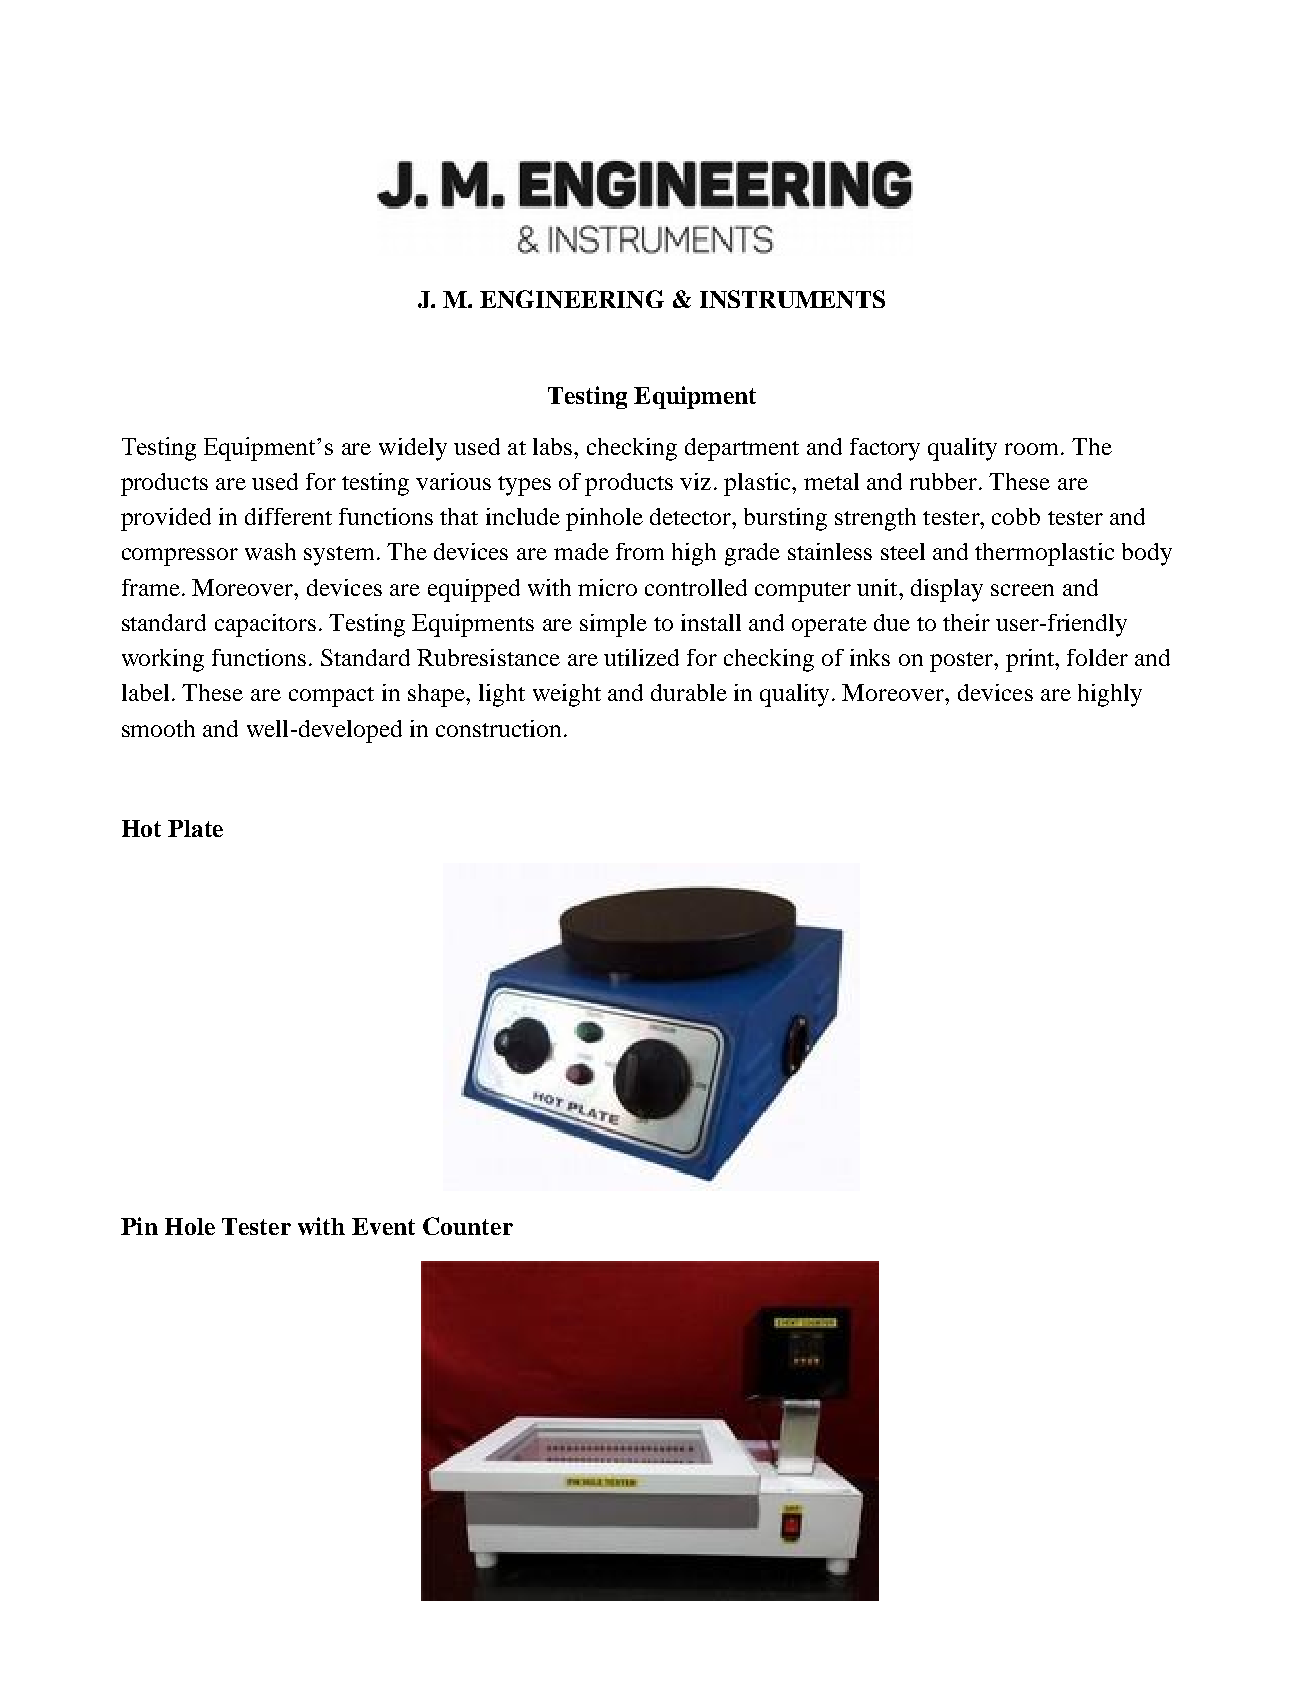 This image has height=1687, width=1303. I want to click on print, so click(1031, 660).
